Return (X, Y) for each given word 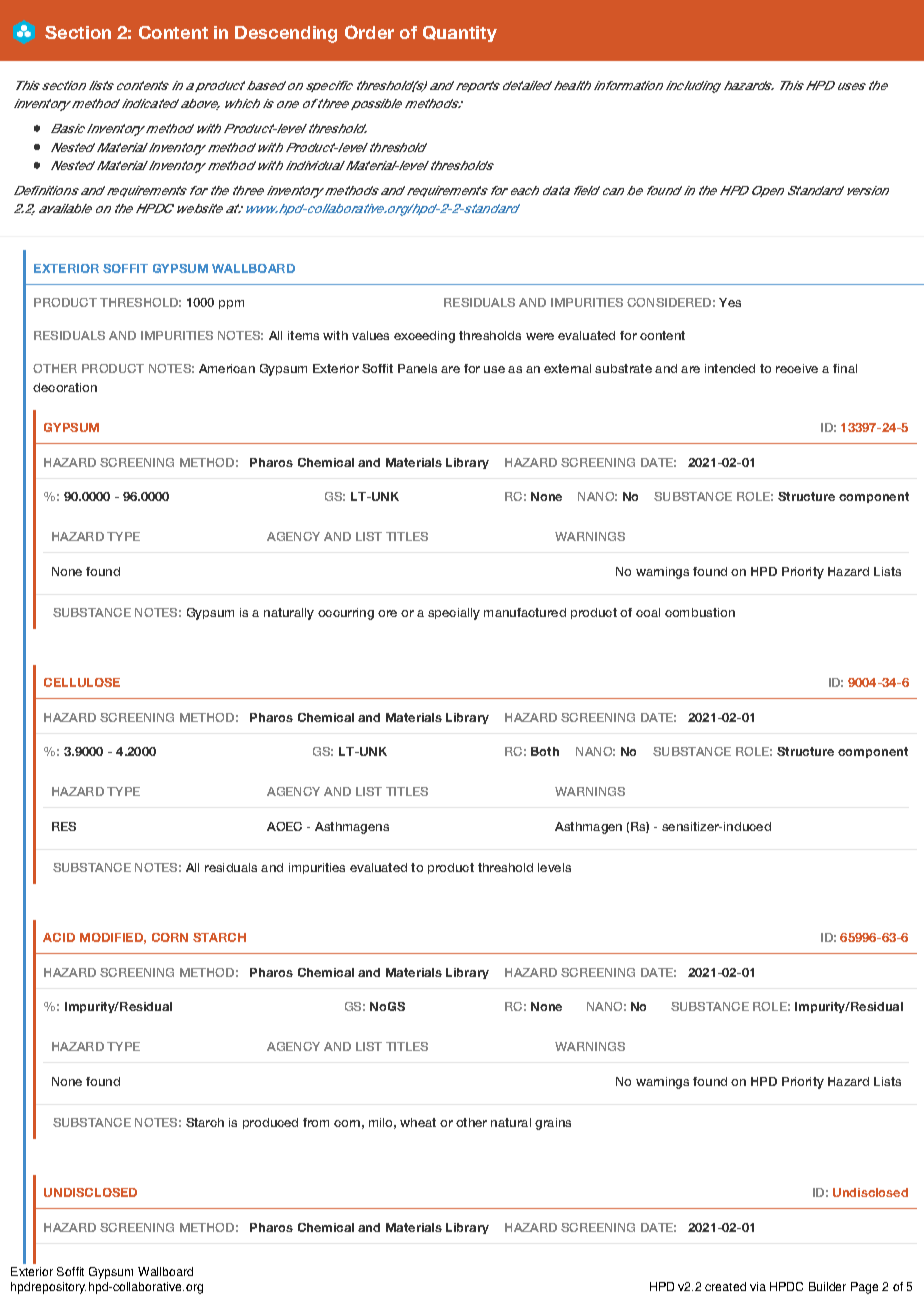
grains (553, 1124)
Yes (730, 302)
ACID (59, 937)
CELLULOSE (82, 682)
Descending (286, 34)
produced (270, 1123)
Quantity (460, 34)
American (227, 368)
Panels (417, 368)
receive (797, 368)
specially (454, 614)
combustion (700, 612)
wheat (418, 1122)
